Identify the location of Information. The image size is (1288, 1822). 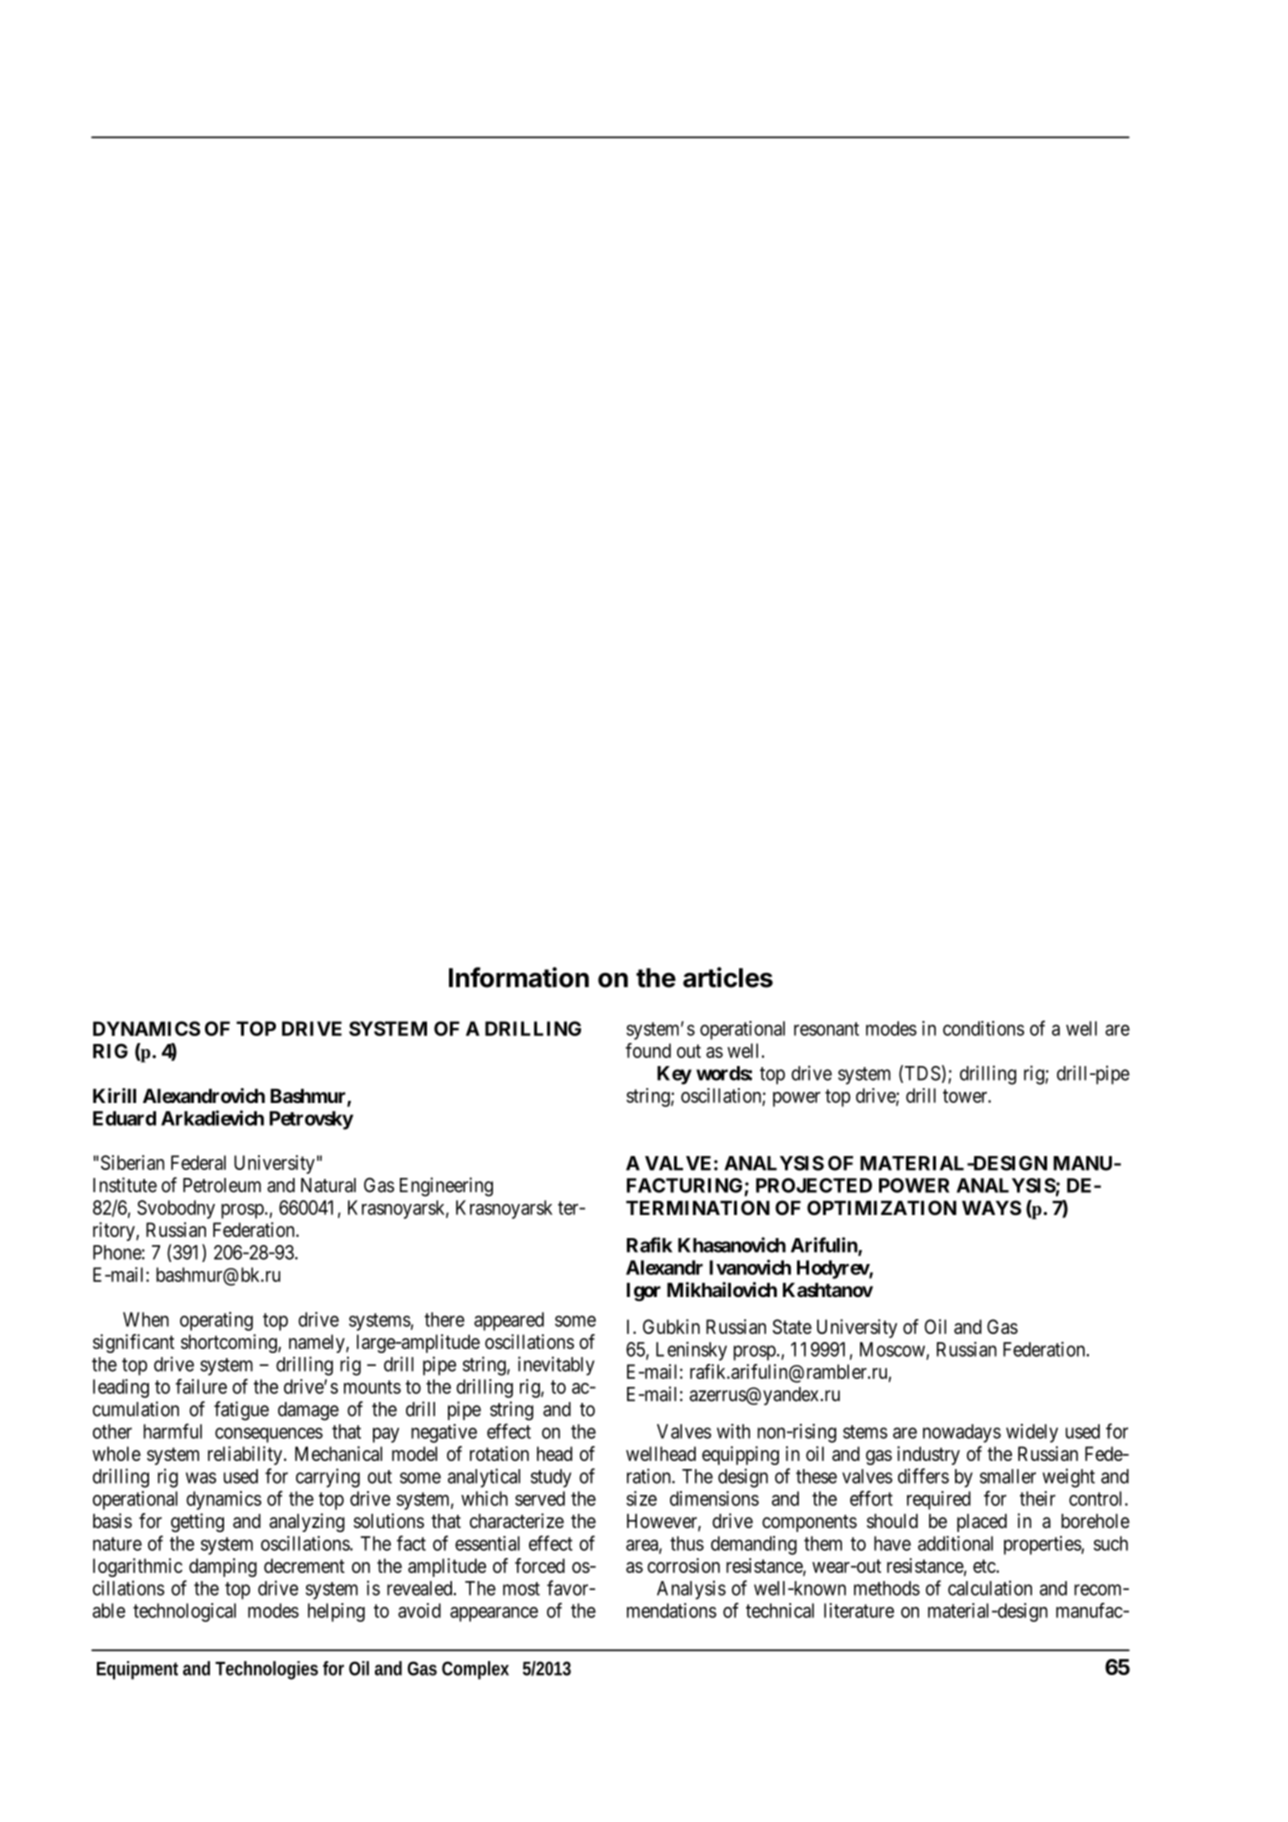
(519, 977).
